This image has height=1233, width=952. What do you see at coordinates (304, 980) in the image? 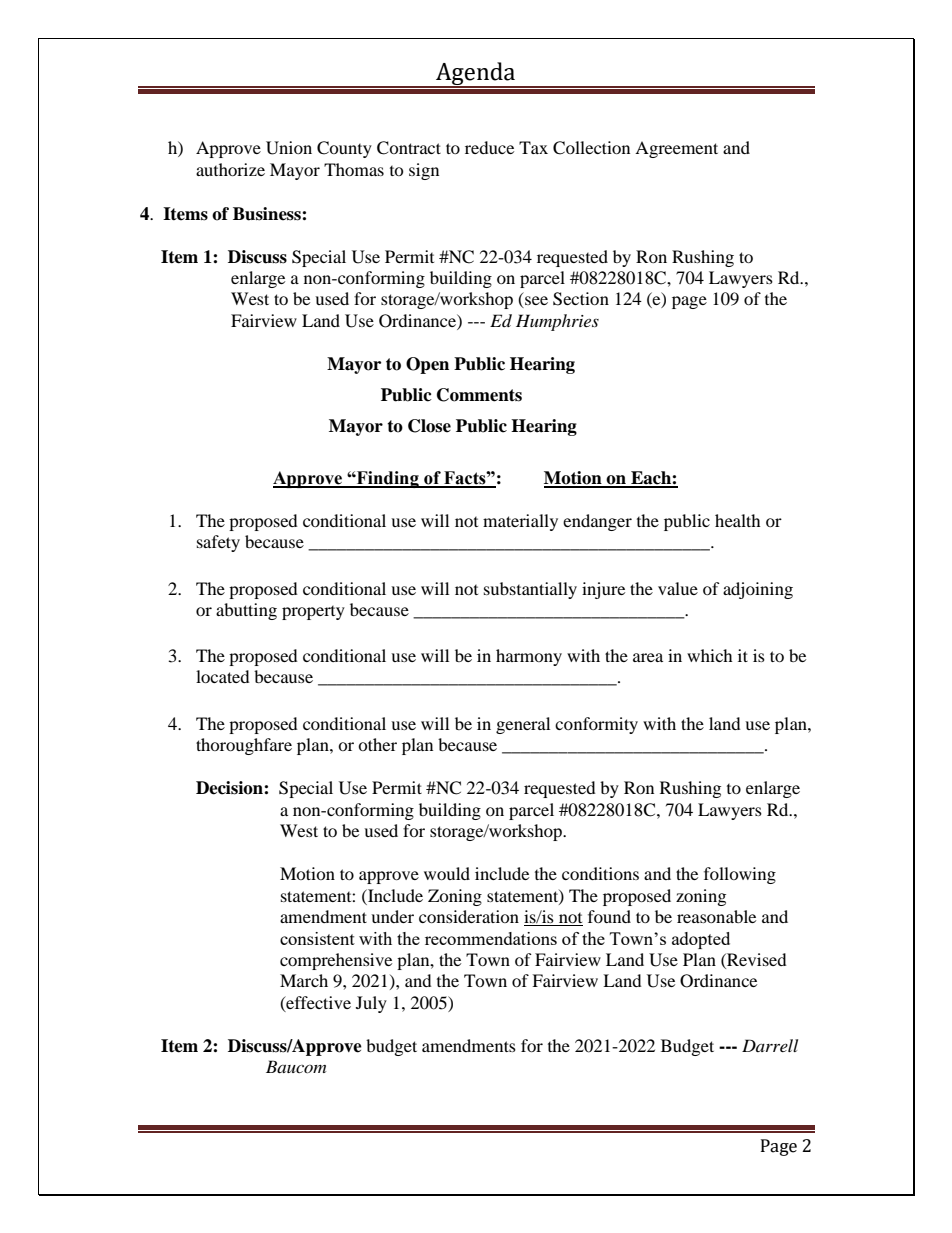
I see `March` at bounding box center [304, 980].
